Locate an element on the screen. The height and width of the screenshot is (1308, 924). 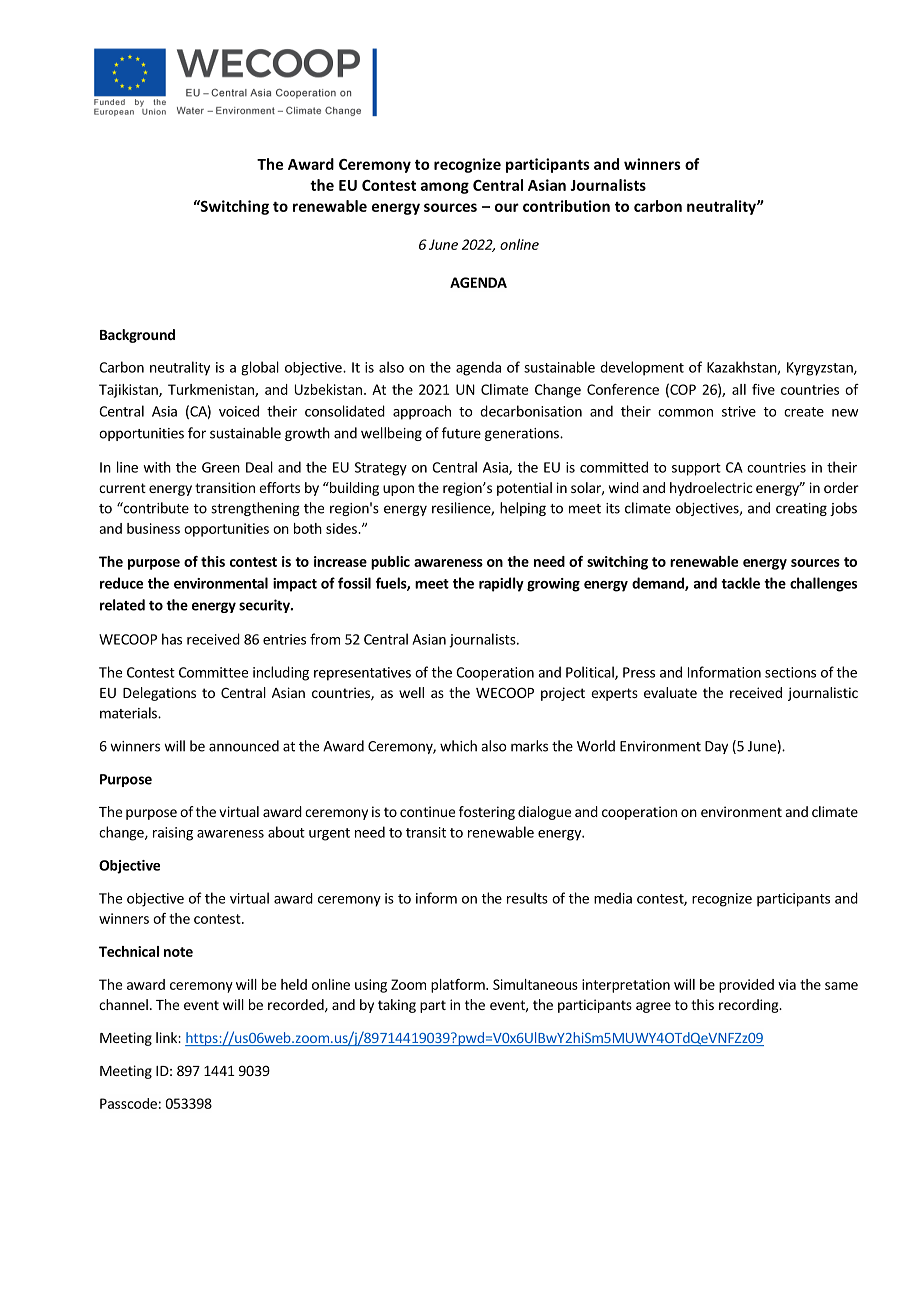
taking is located at coordinates (397, 1006).
